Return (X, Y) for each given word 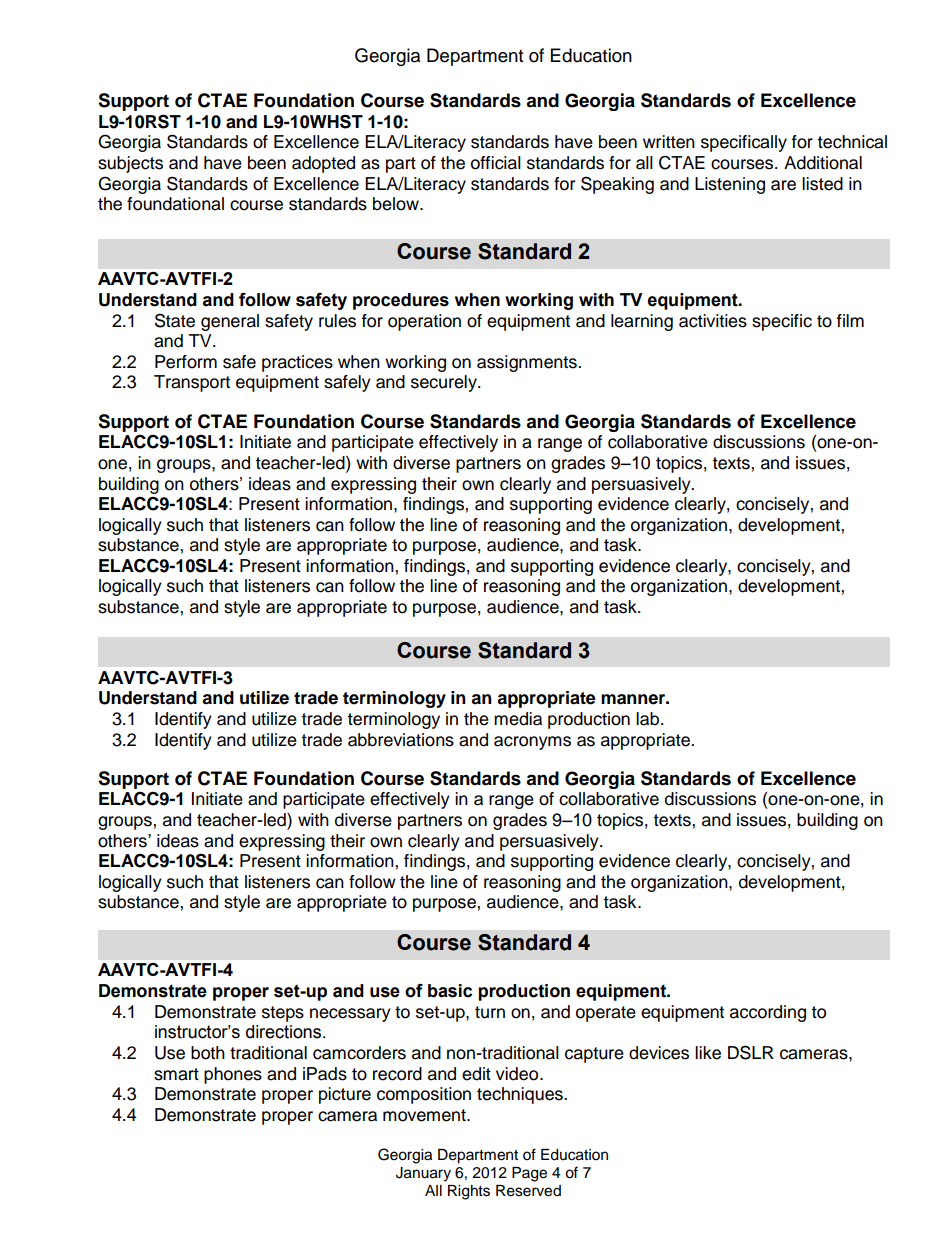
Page (529, 1174)
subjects (130, 164)
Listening (730, 185)
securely (445, 383)
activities (713, 321)
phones (233, 1075)
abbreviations (401, 740)
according (768, 1013)
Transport (192, 383)
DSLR (751, 1052)
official (496, 163)
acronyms (532, 743)
